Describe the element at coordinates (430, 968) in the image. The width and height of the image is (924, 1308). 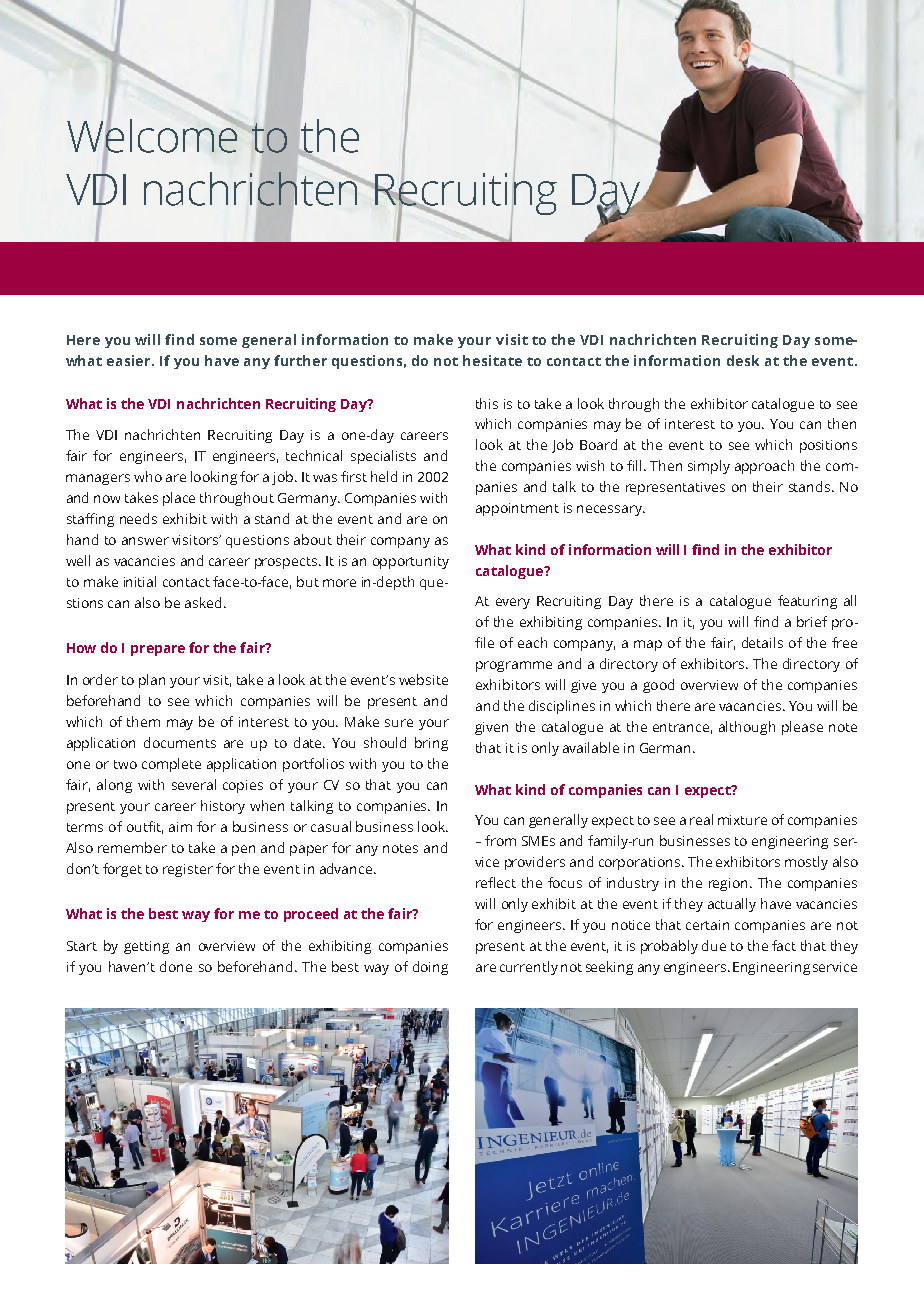
I see `doing` at that location.
